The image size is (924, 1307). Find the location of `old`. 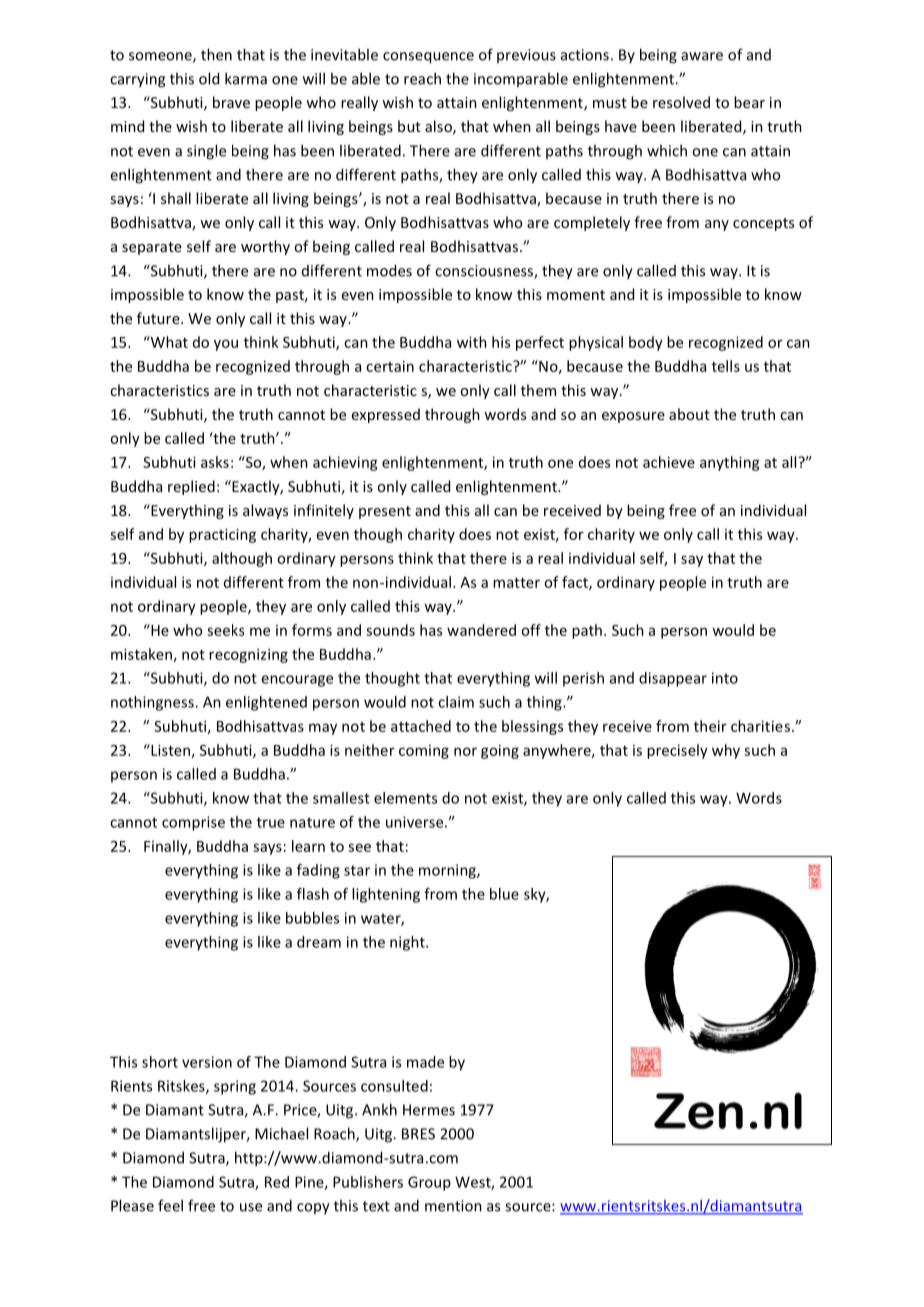

old is located at coordinates (209, 78).
